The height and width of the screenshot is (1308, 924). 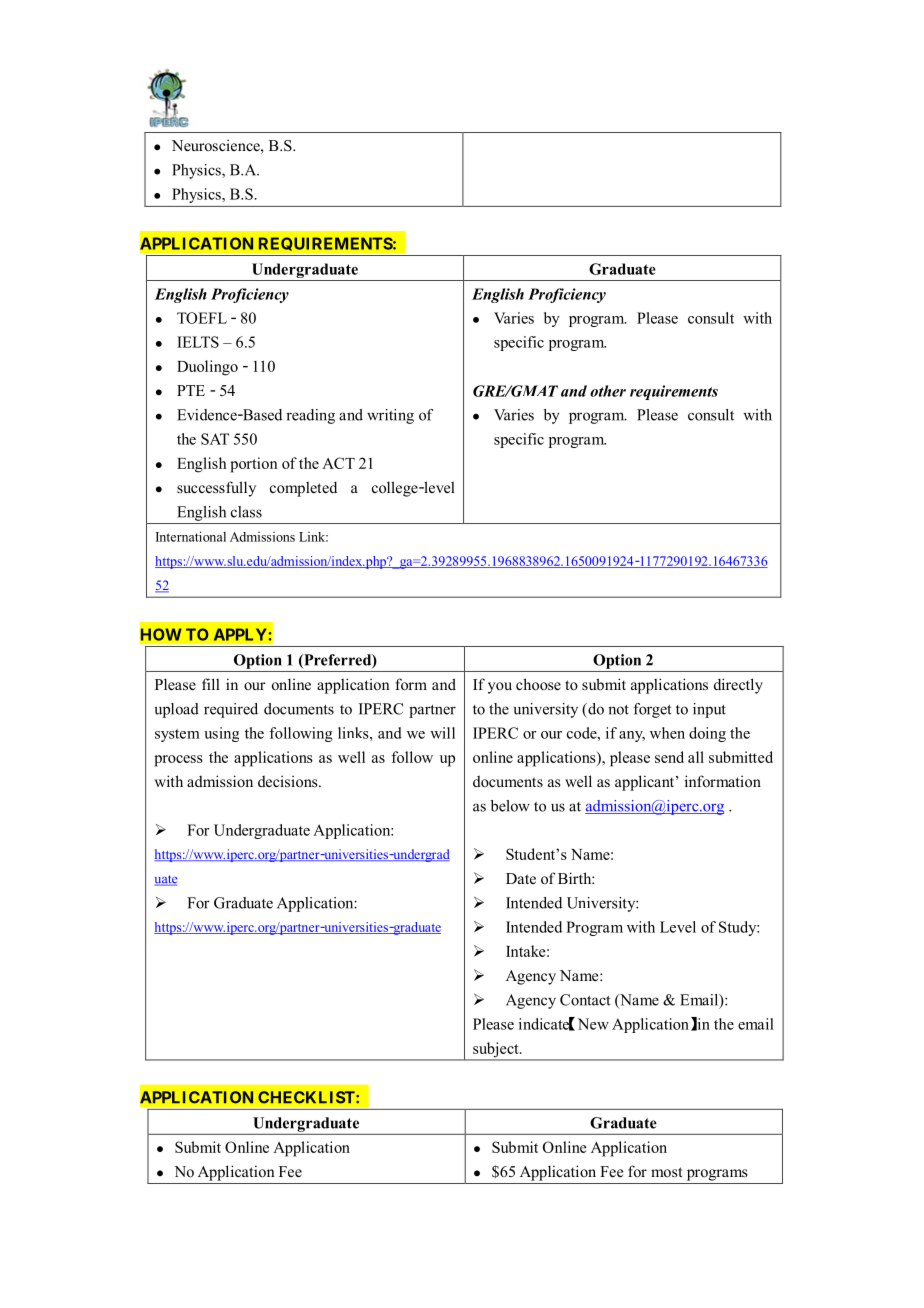 I want to click on decisions, so click(x=289, y=781).
